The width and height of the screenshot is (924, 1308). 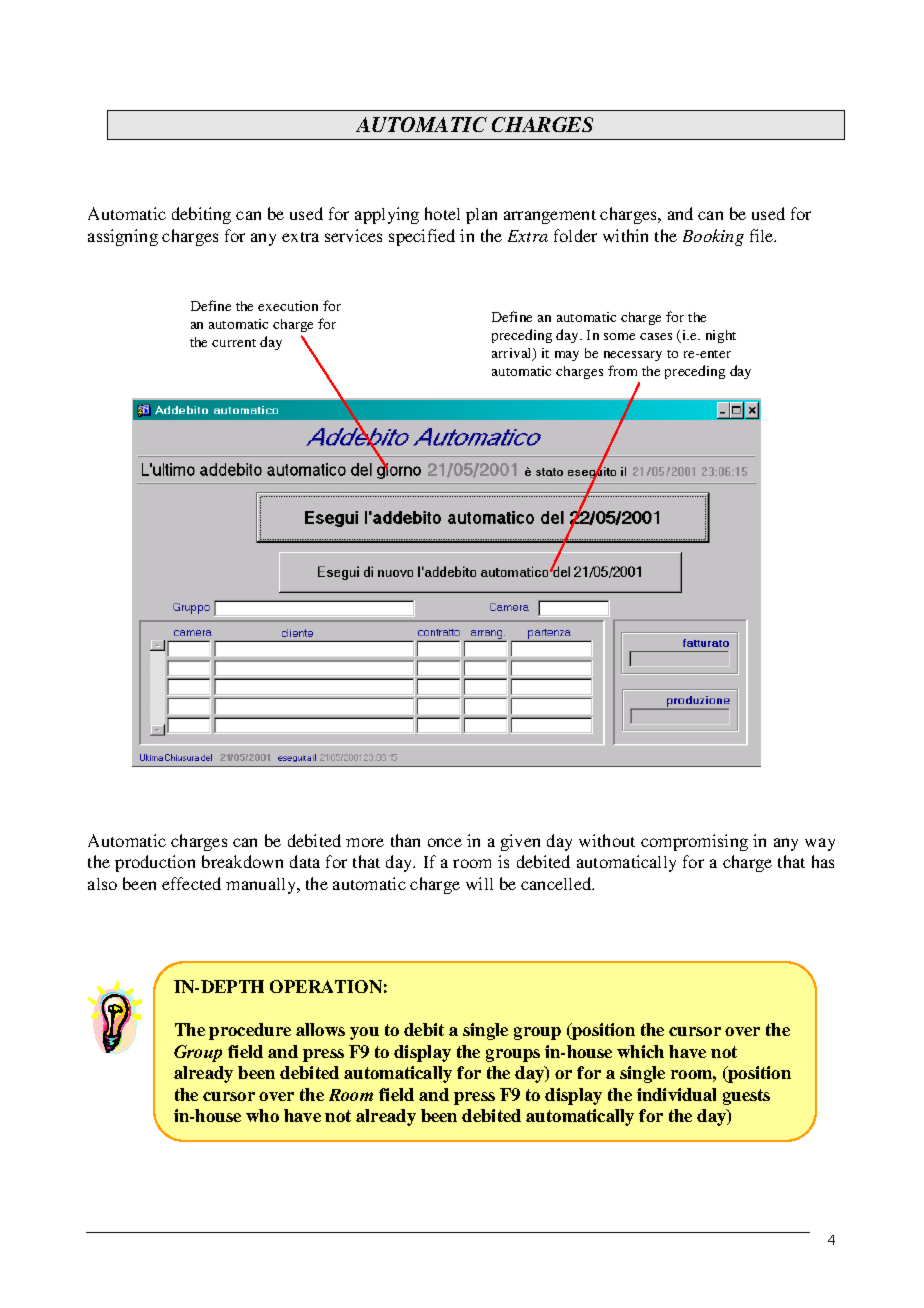 What do you see at coordinates (123, 237) in the screenshot?
I see `assigning` at bounding box center [123, 237].
